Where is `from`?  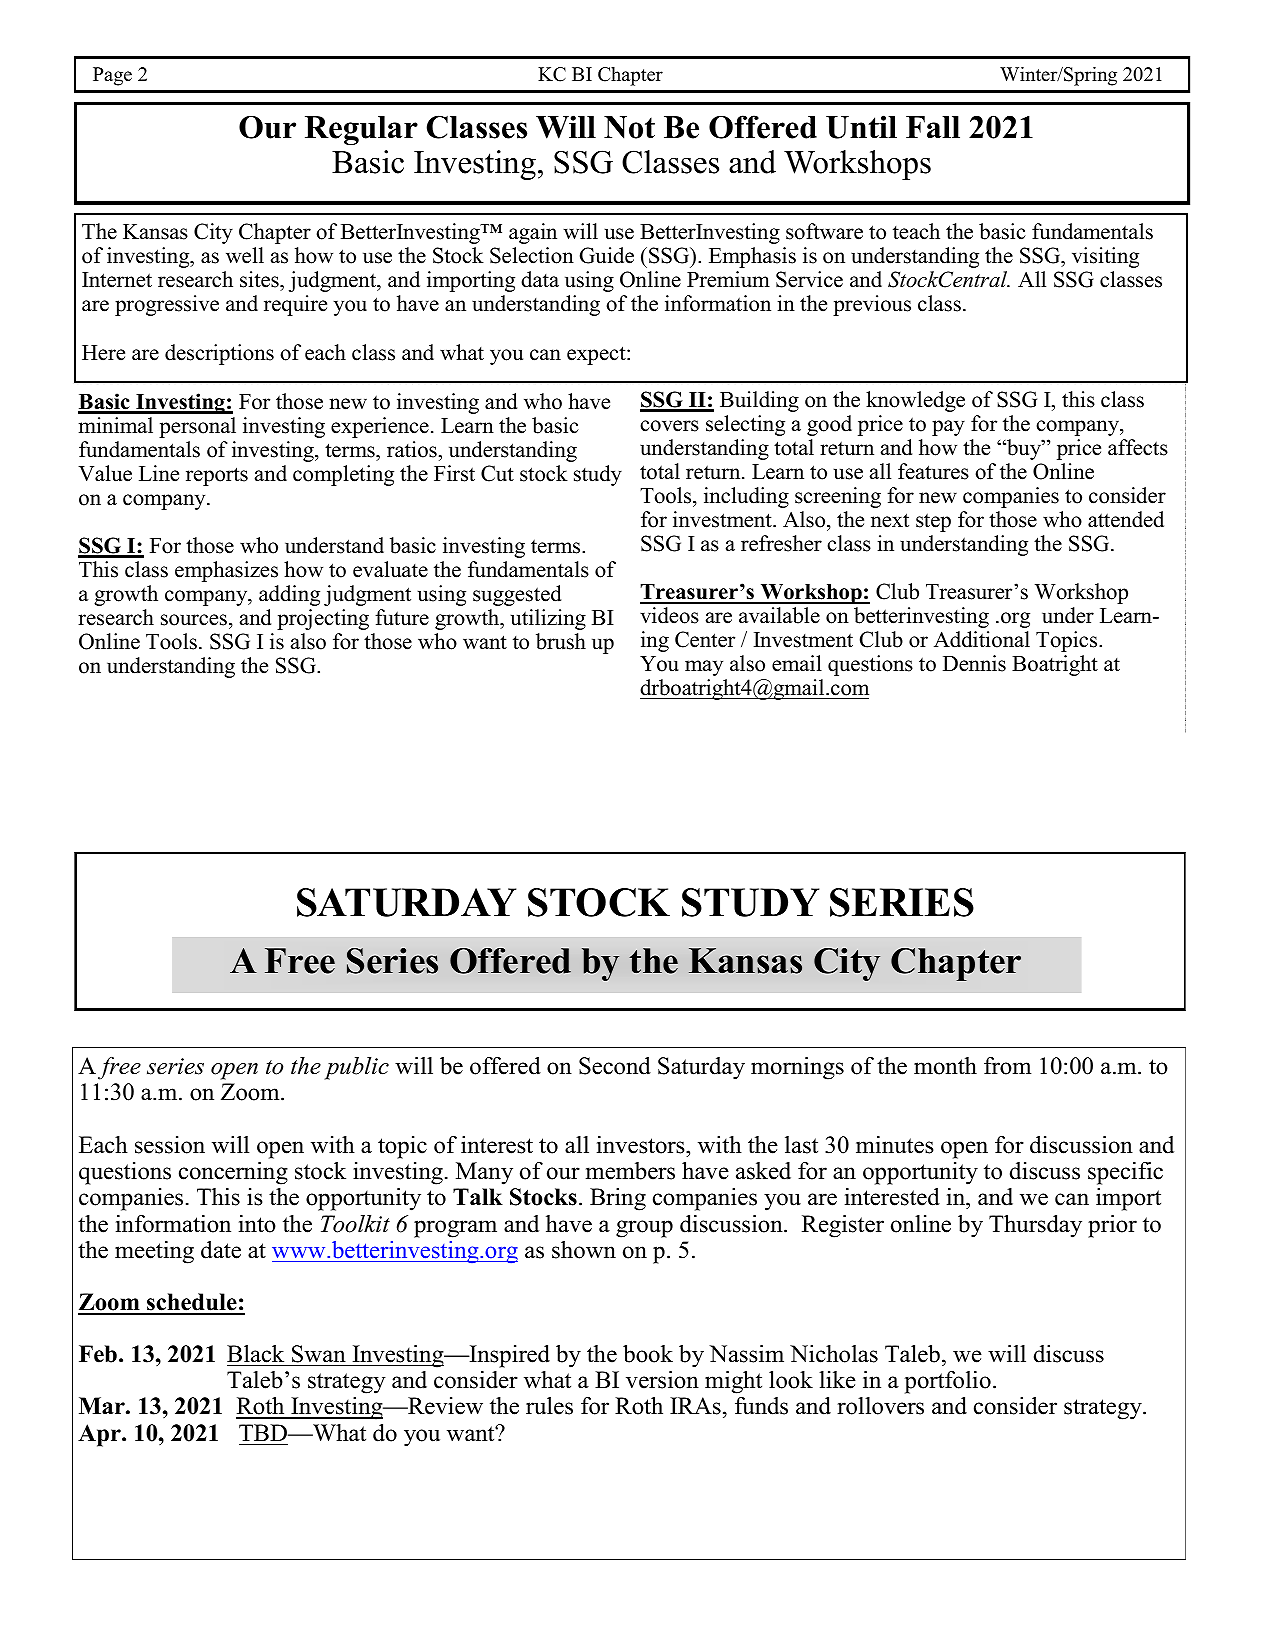 from is located at coordinates (1007, 1066).
